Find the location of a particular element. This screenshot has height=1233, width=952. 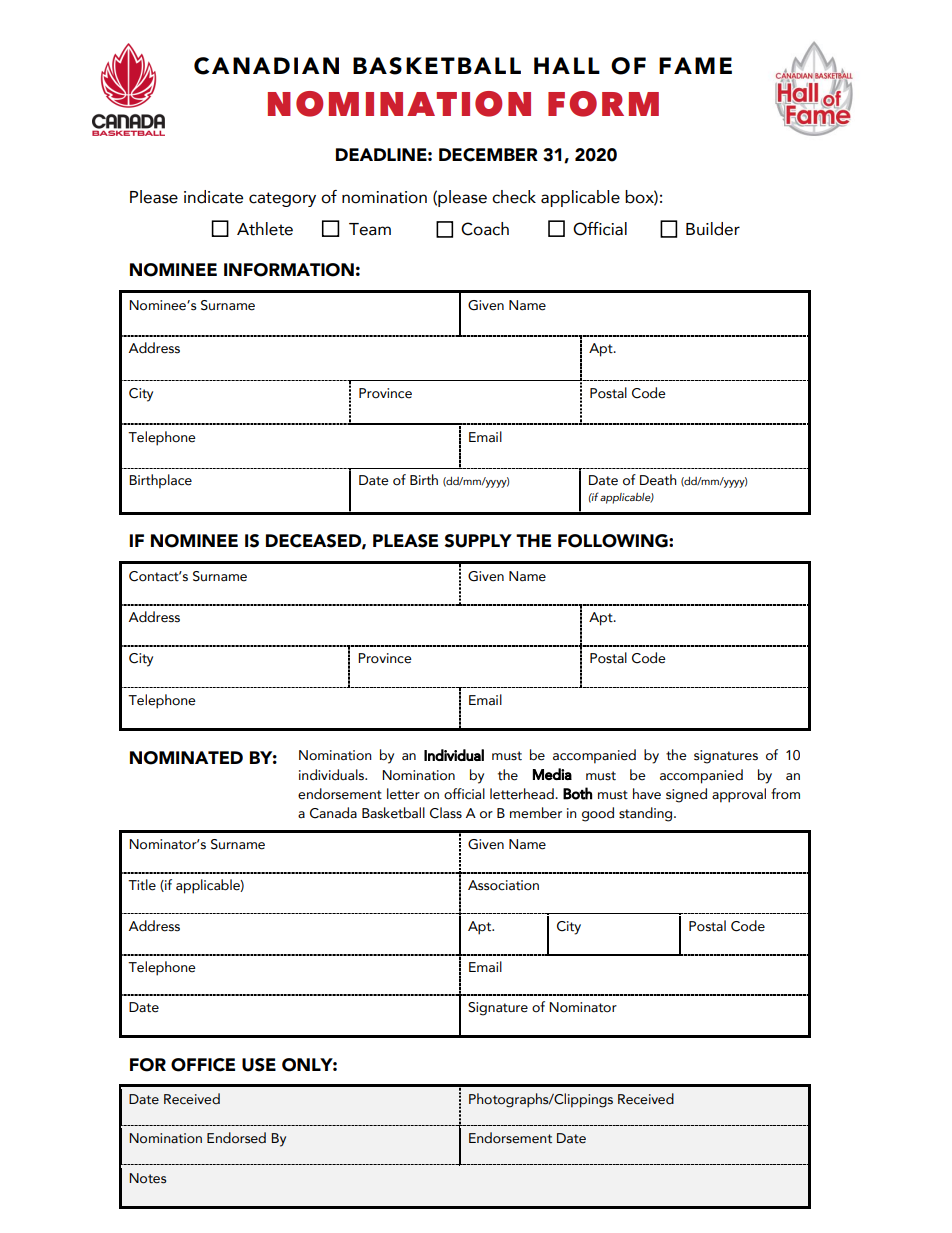

USE is located at coordinates (259, 1065).
